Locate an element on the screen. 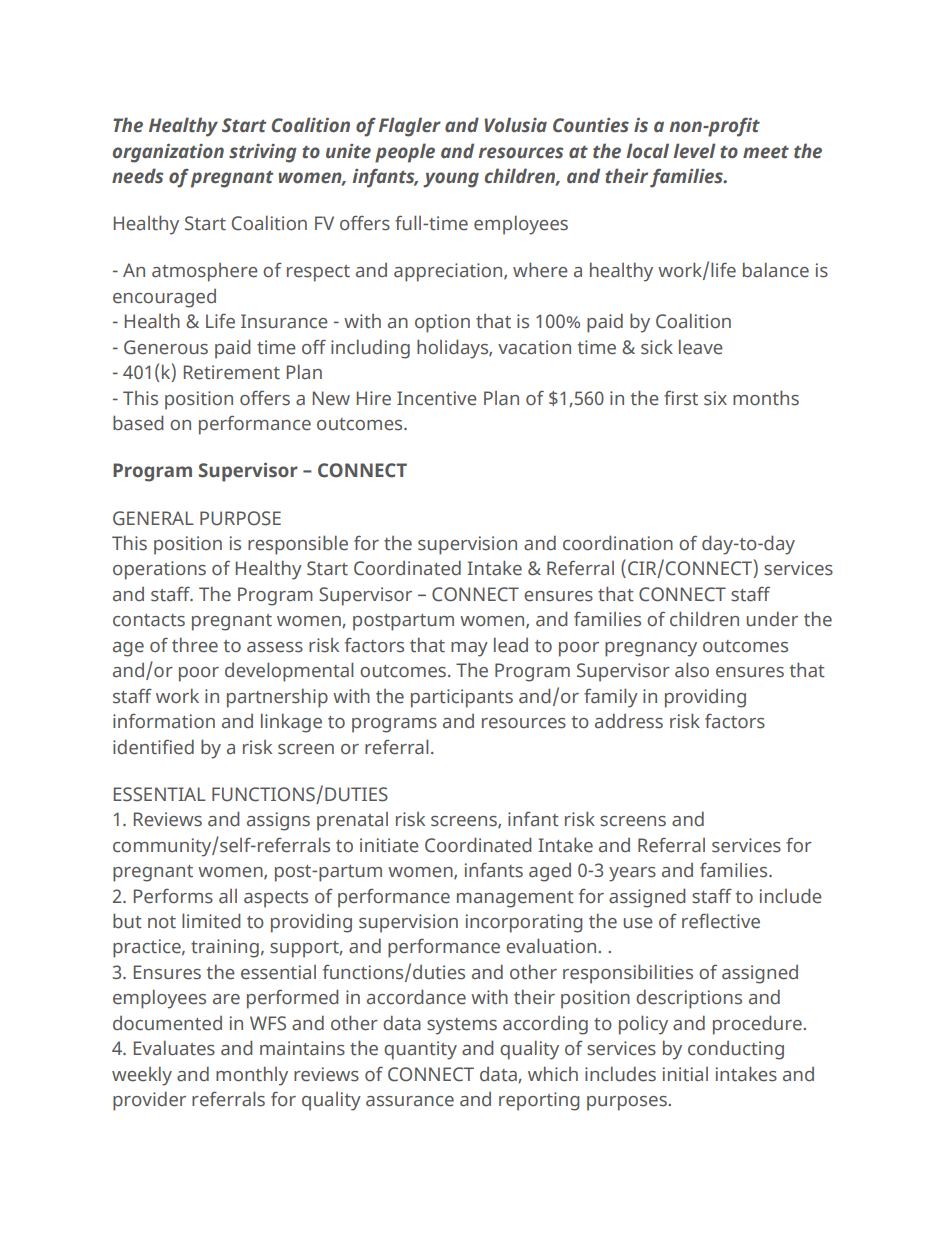 Image resolution: width=952 pixels, height=1233 pixels. participants is located at coordinates (462, 698).
